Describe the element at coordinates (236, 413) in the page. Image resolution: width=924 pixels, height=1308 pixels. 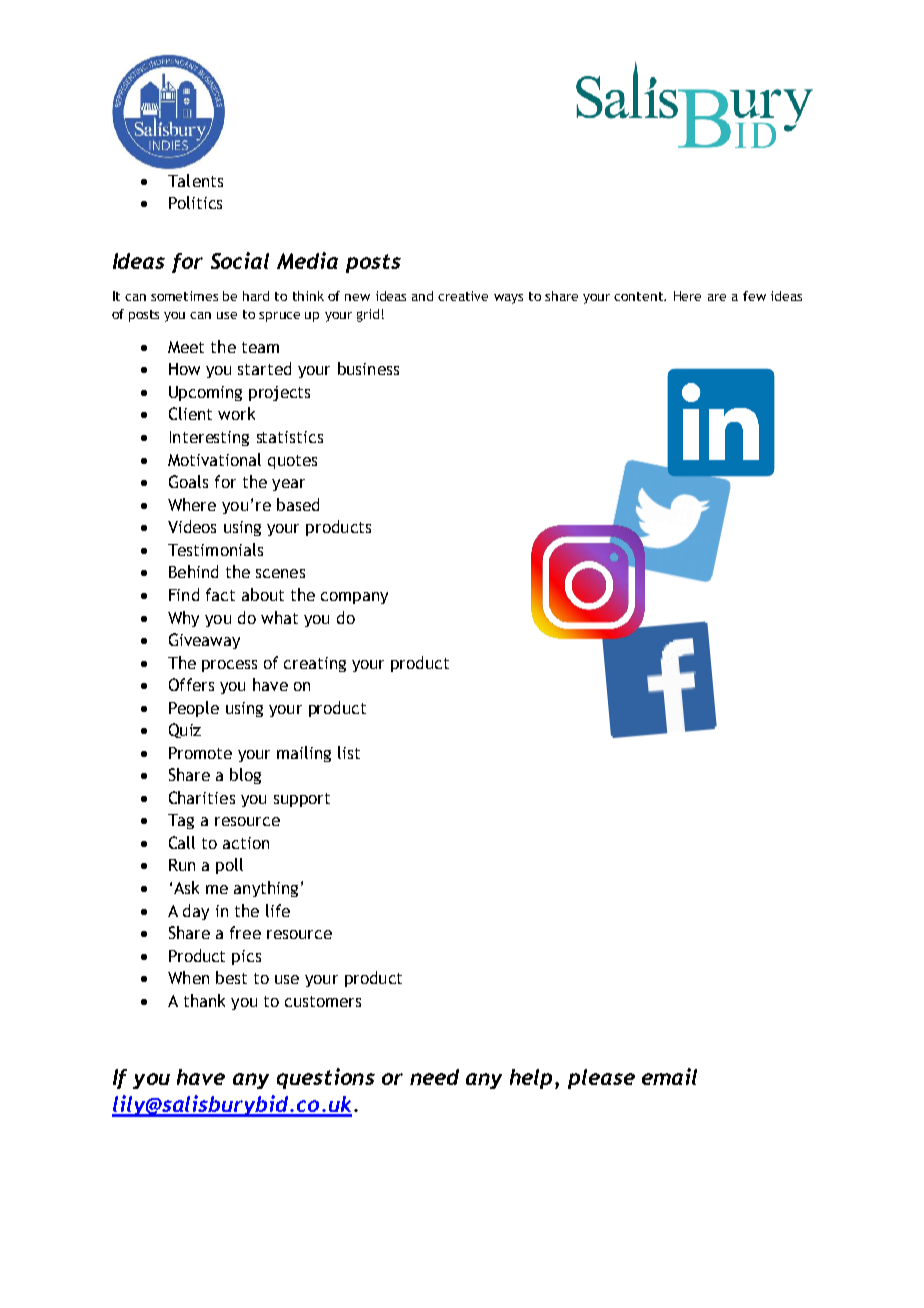
I see `work` at that location.
